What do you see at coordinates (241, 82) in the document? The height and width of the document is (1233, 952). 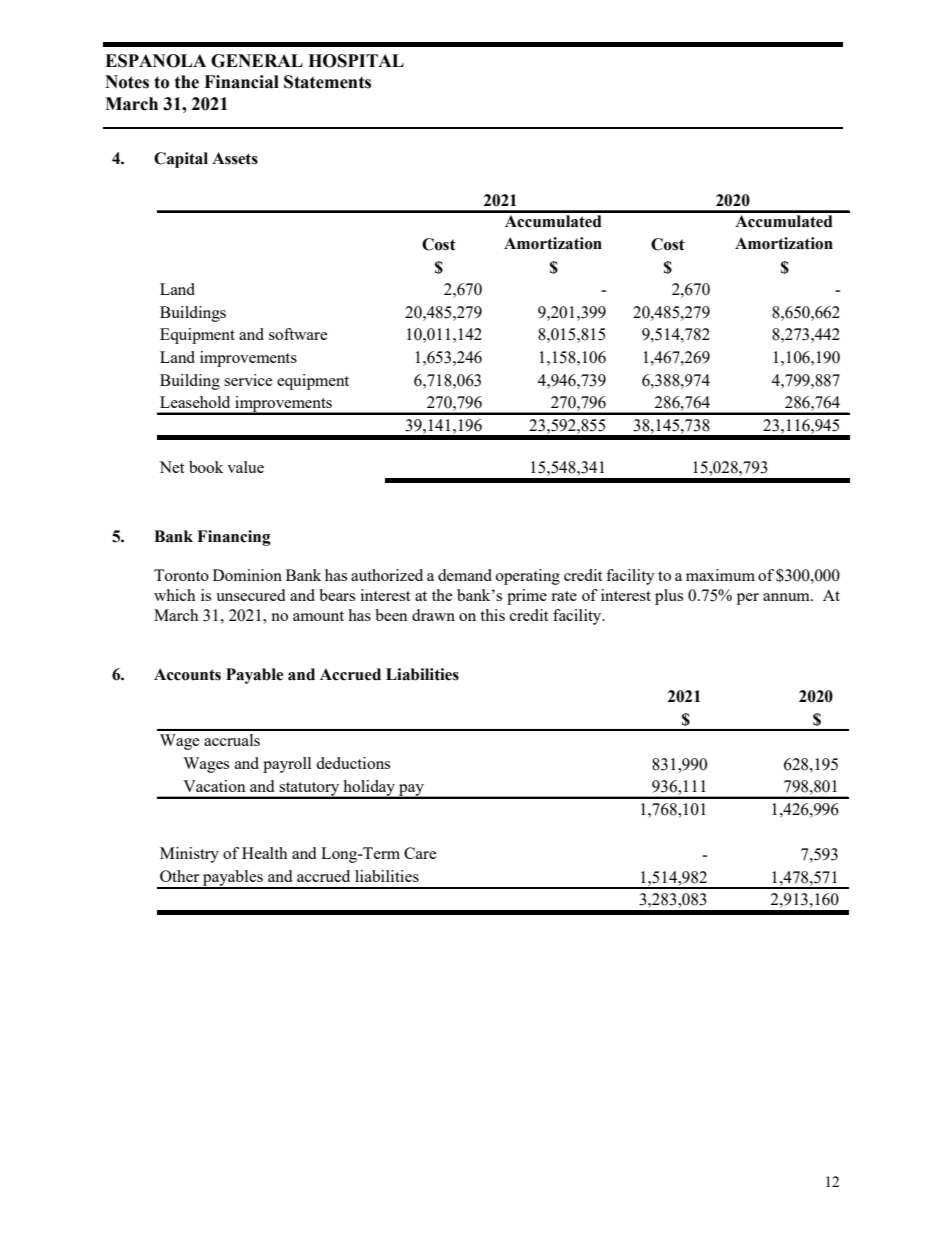 I see `Financial` at bounding box center [241, 82].
